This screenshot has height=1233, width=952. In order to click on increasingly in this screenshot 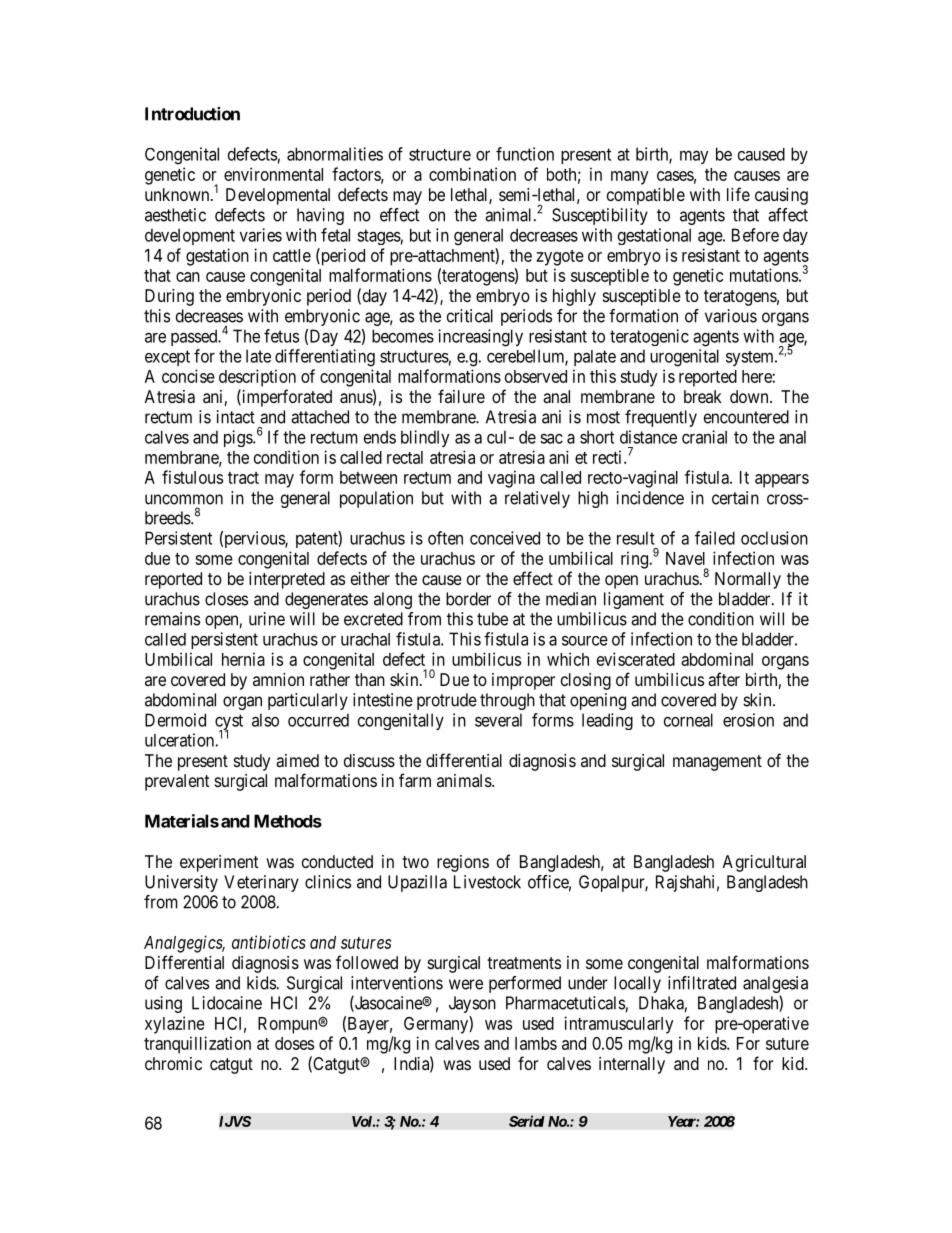, I will do `click(480, 338)`.
